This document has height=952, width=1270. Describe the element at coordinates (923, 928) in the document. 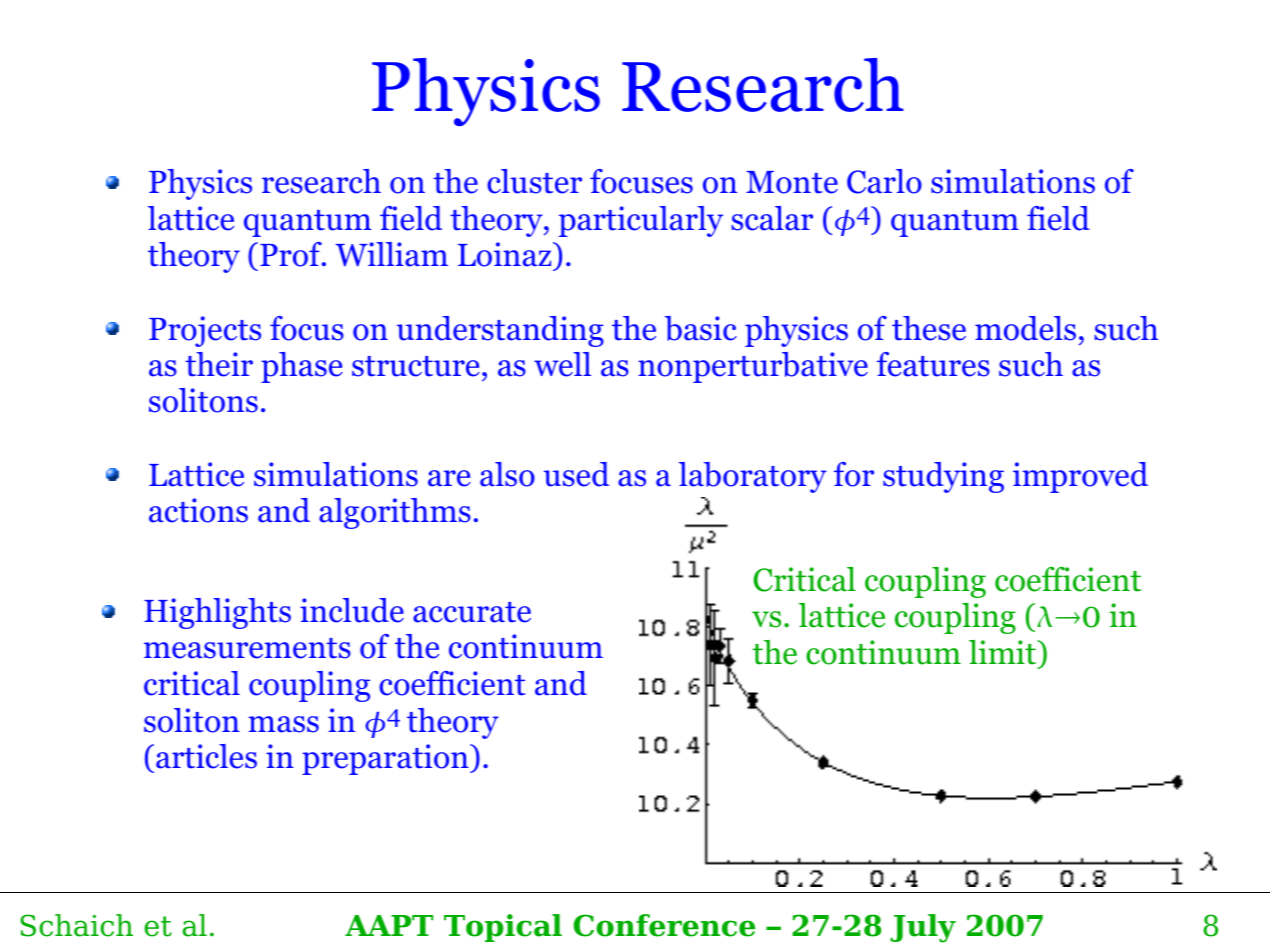

I see `July` at that location.
